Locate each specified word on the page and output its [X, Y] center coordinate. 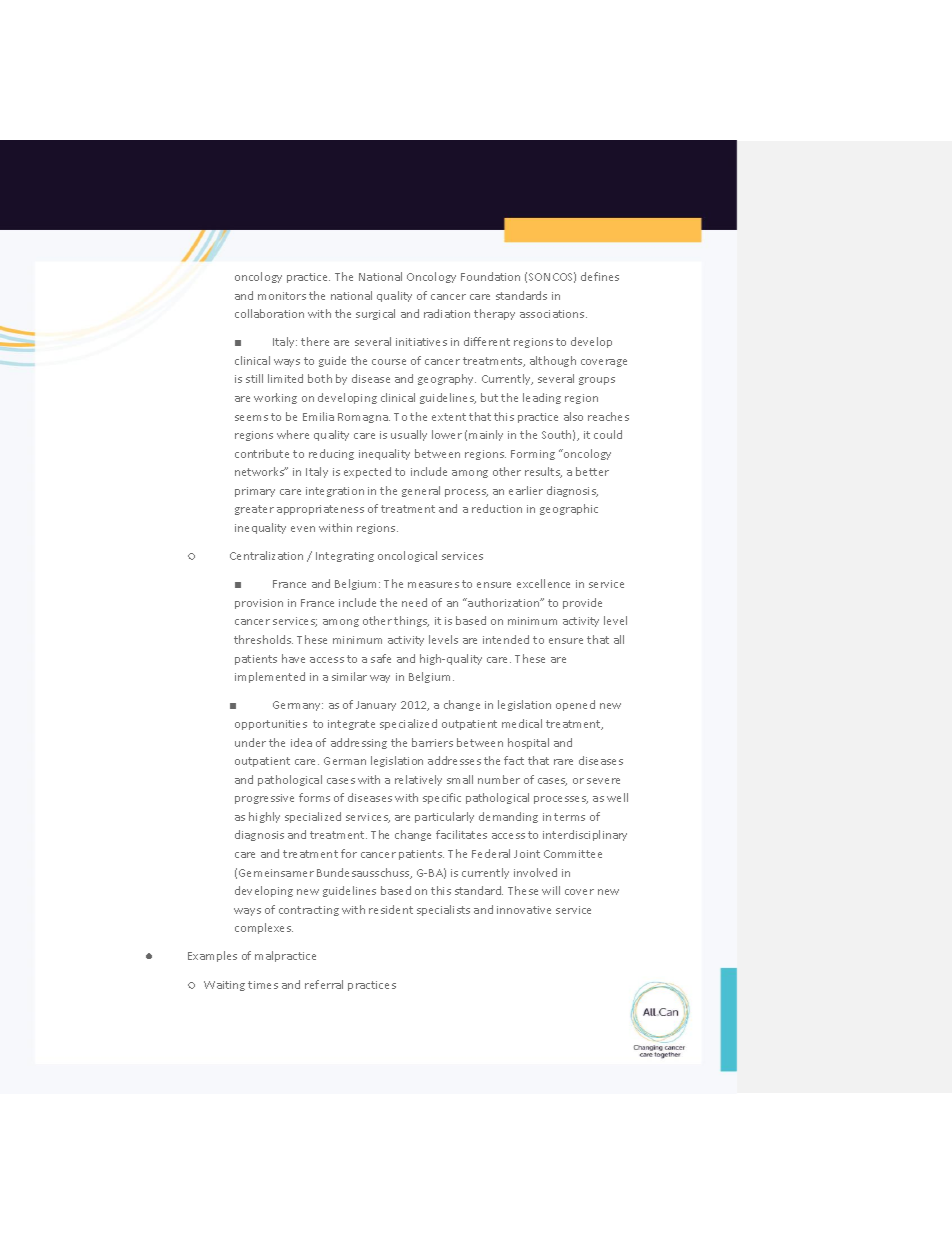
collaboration [269, 313]
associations [553, 314]
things [411, 621]
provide [582, 603]
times [263, 985]
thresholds [263, 639]
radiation [447, 313]
